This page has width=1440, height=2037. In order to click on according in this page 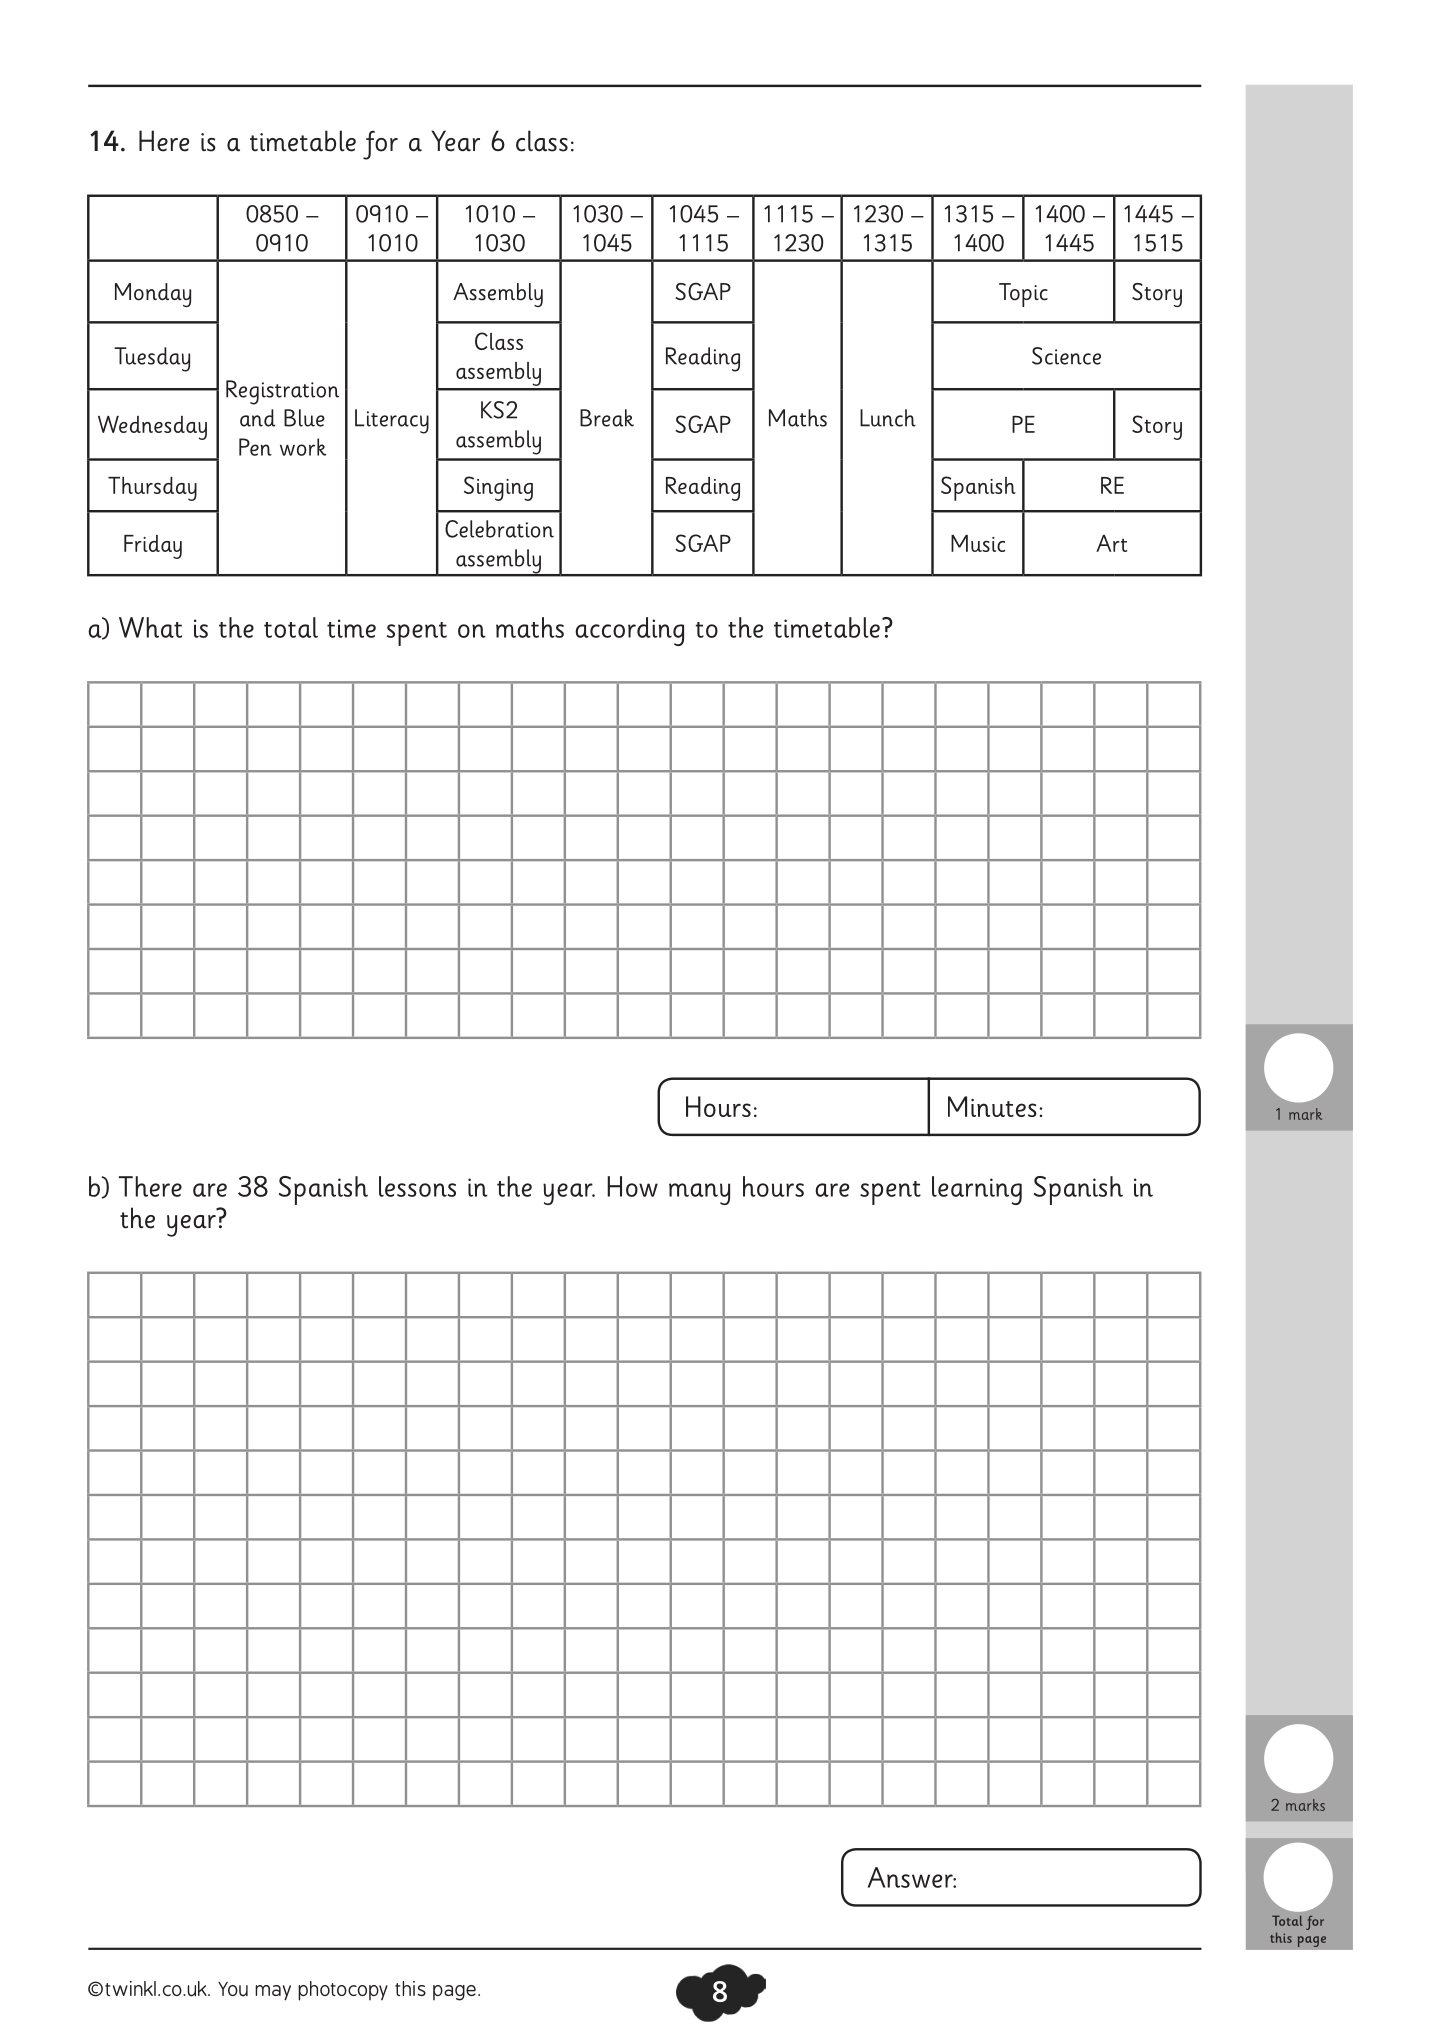, I will do `click(629, 631)`.
